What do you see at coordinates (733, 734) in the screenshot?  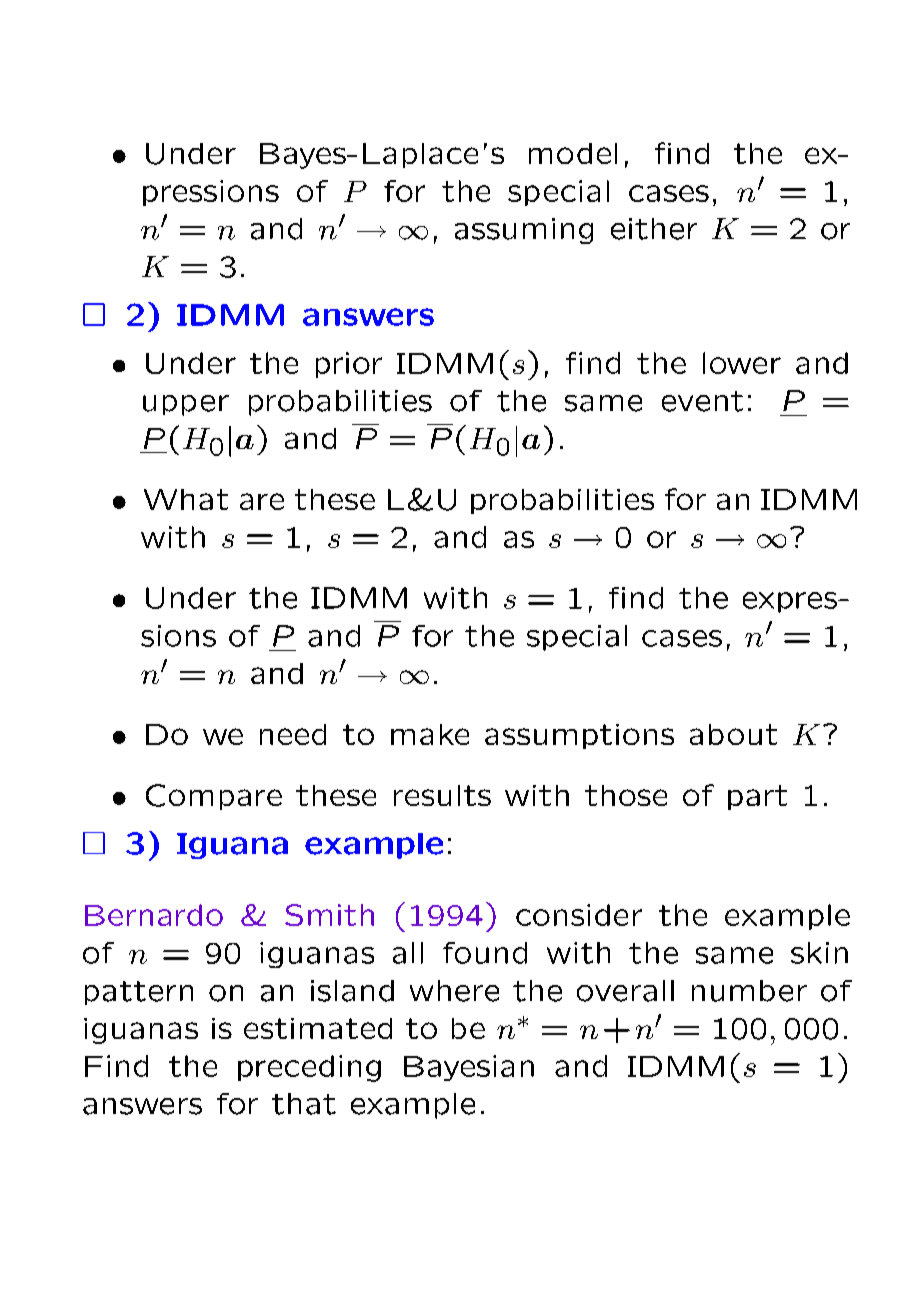 I see `about` at bounding box center [733, 734].
